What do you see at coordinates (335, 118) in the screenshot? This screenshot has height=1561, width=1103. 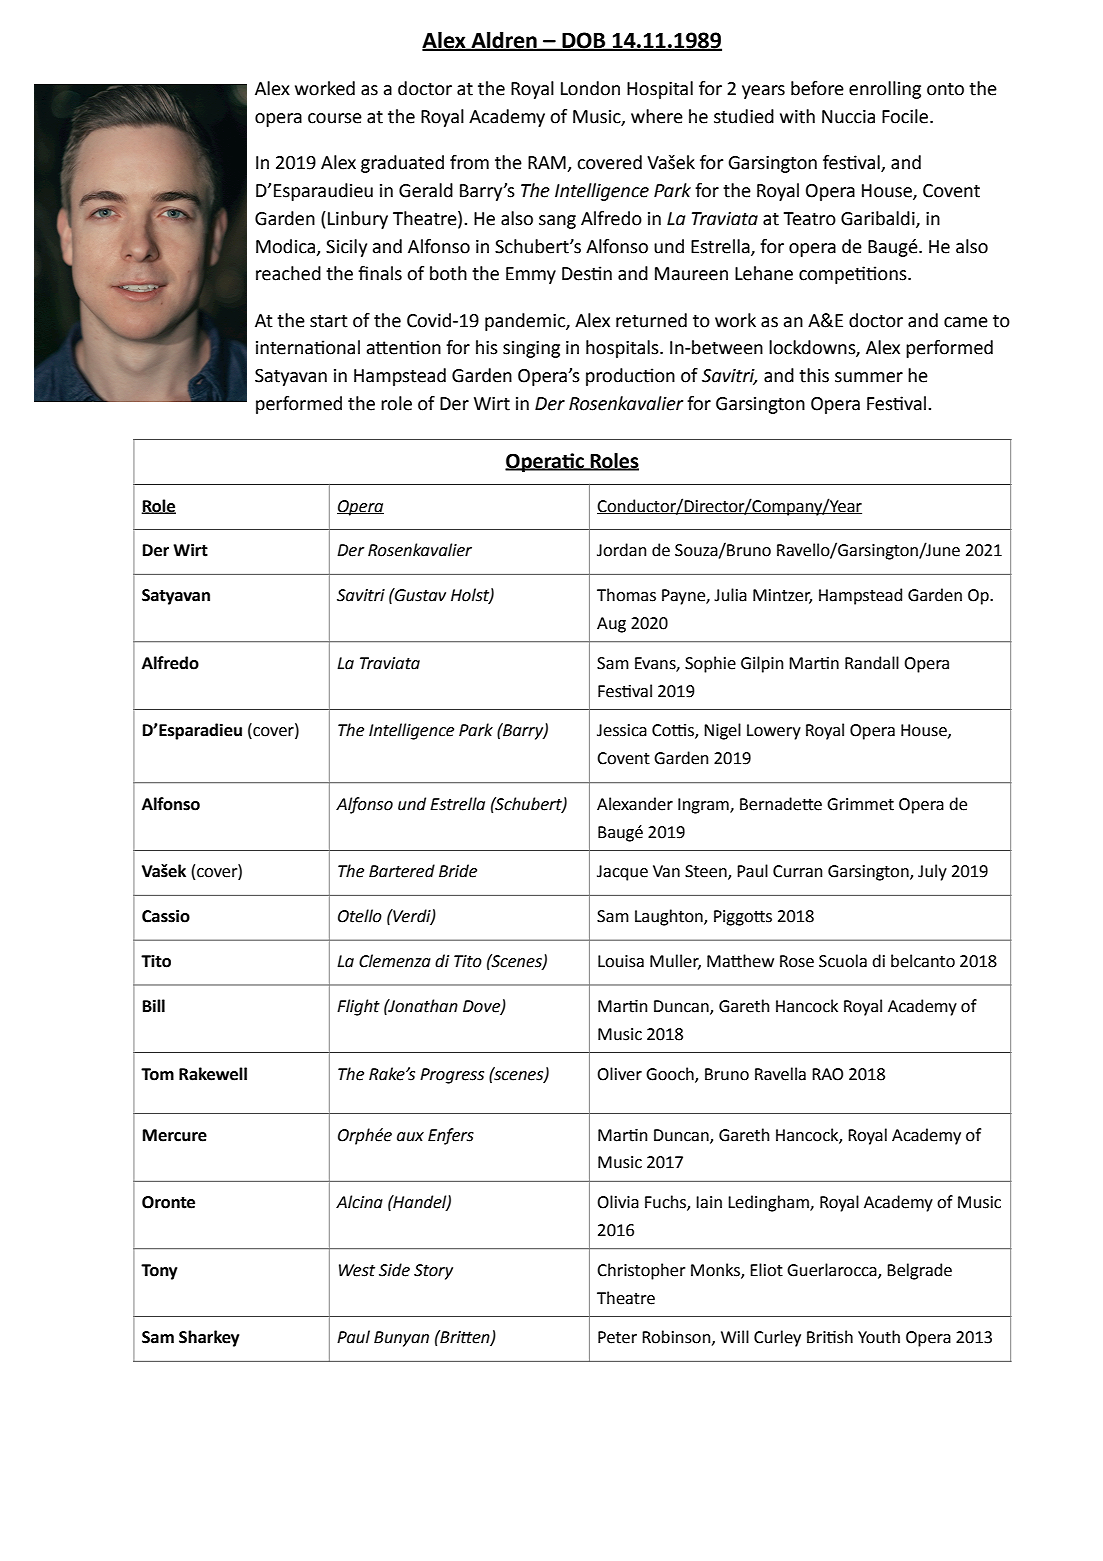 I see `course` at bounding box center [335, 118].
